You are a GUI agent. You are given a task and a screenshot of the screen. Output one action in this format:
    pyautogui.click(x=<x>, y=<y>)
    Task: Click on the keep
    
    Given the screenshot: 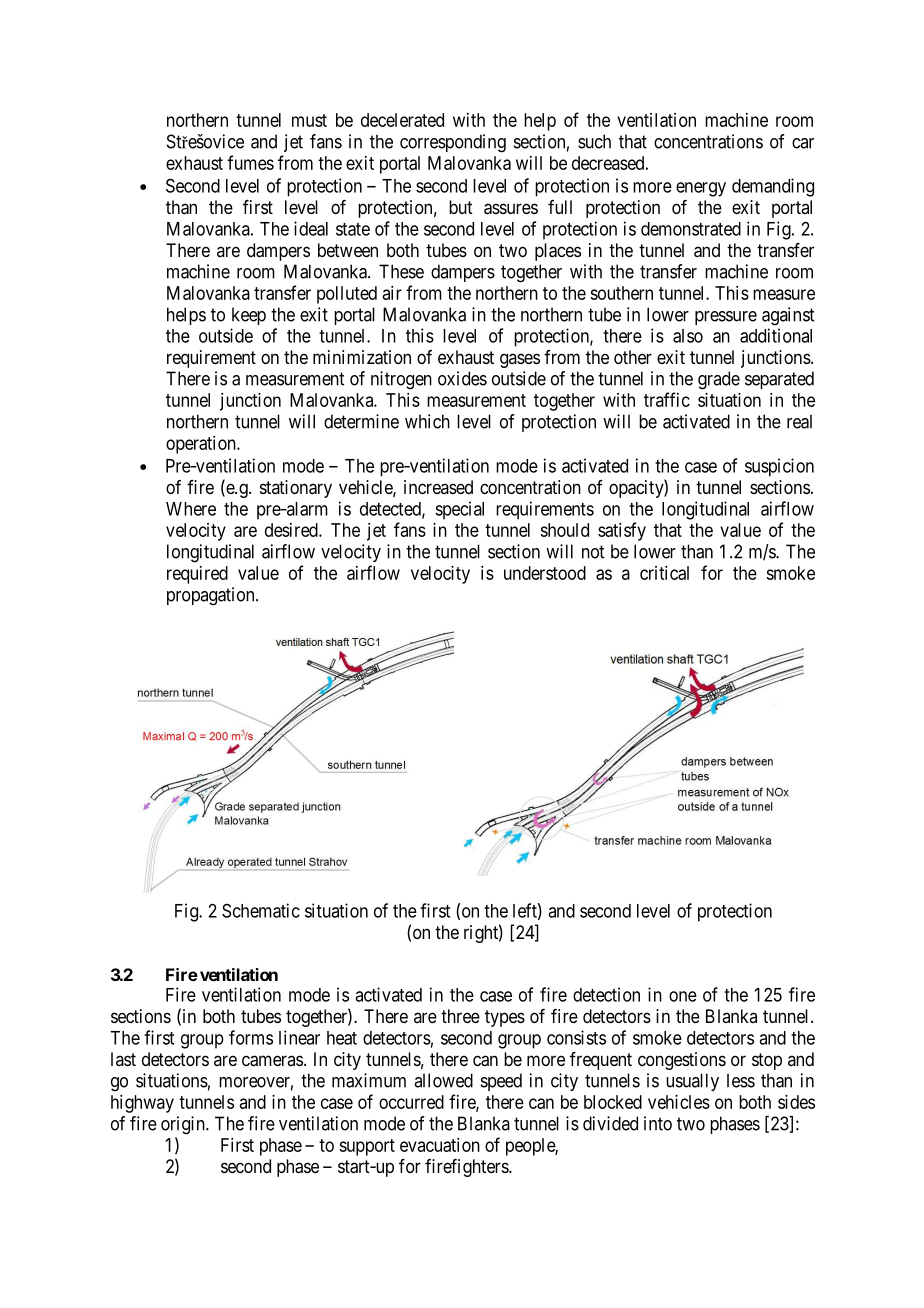 What is the action you would take?
    pyautogui.click(x=249, y=316)
